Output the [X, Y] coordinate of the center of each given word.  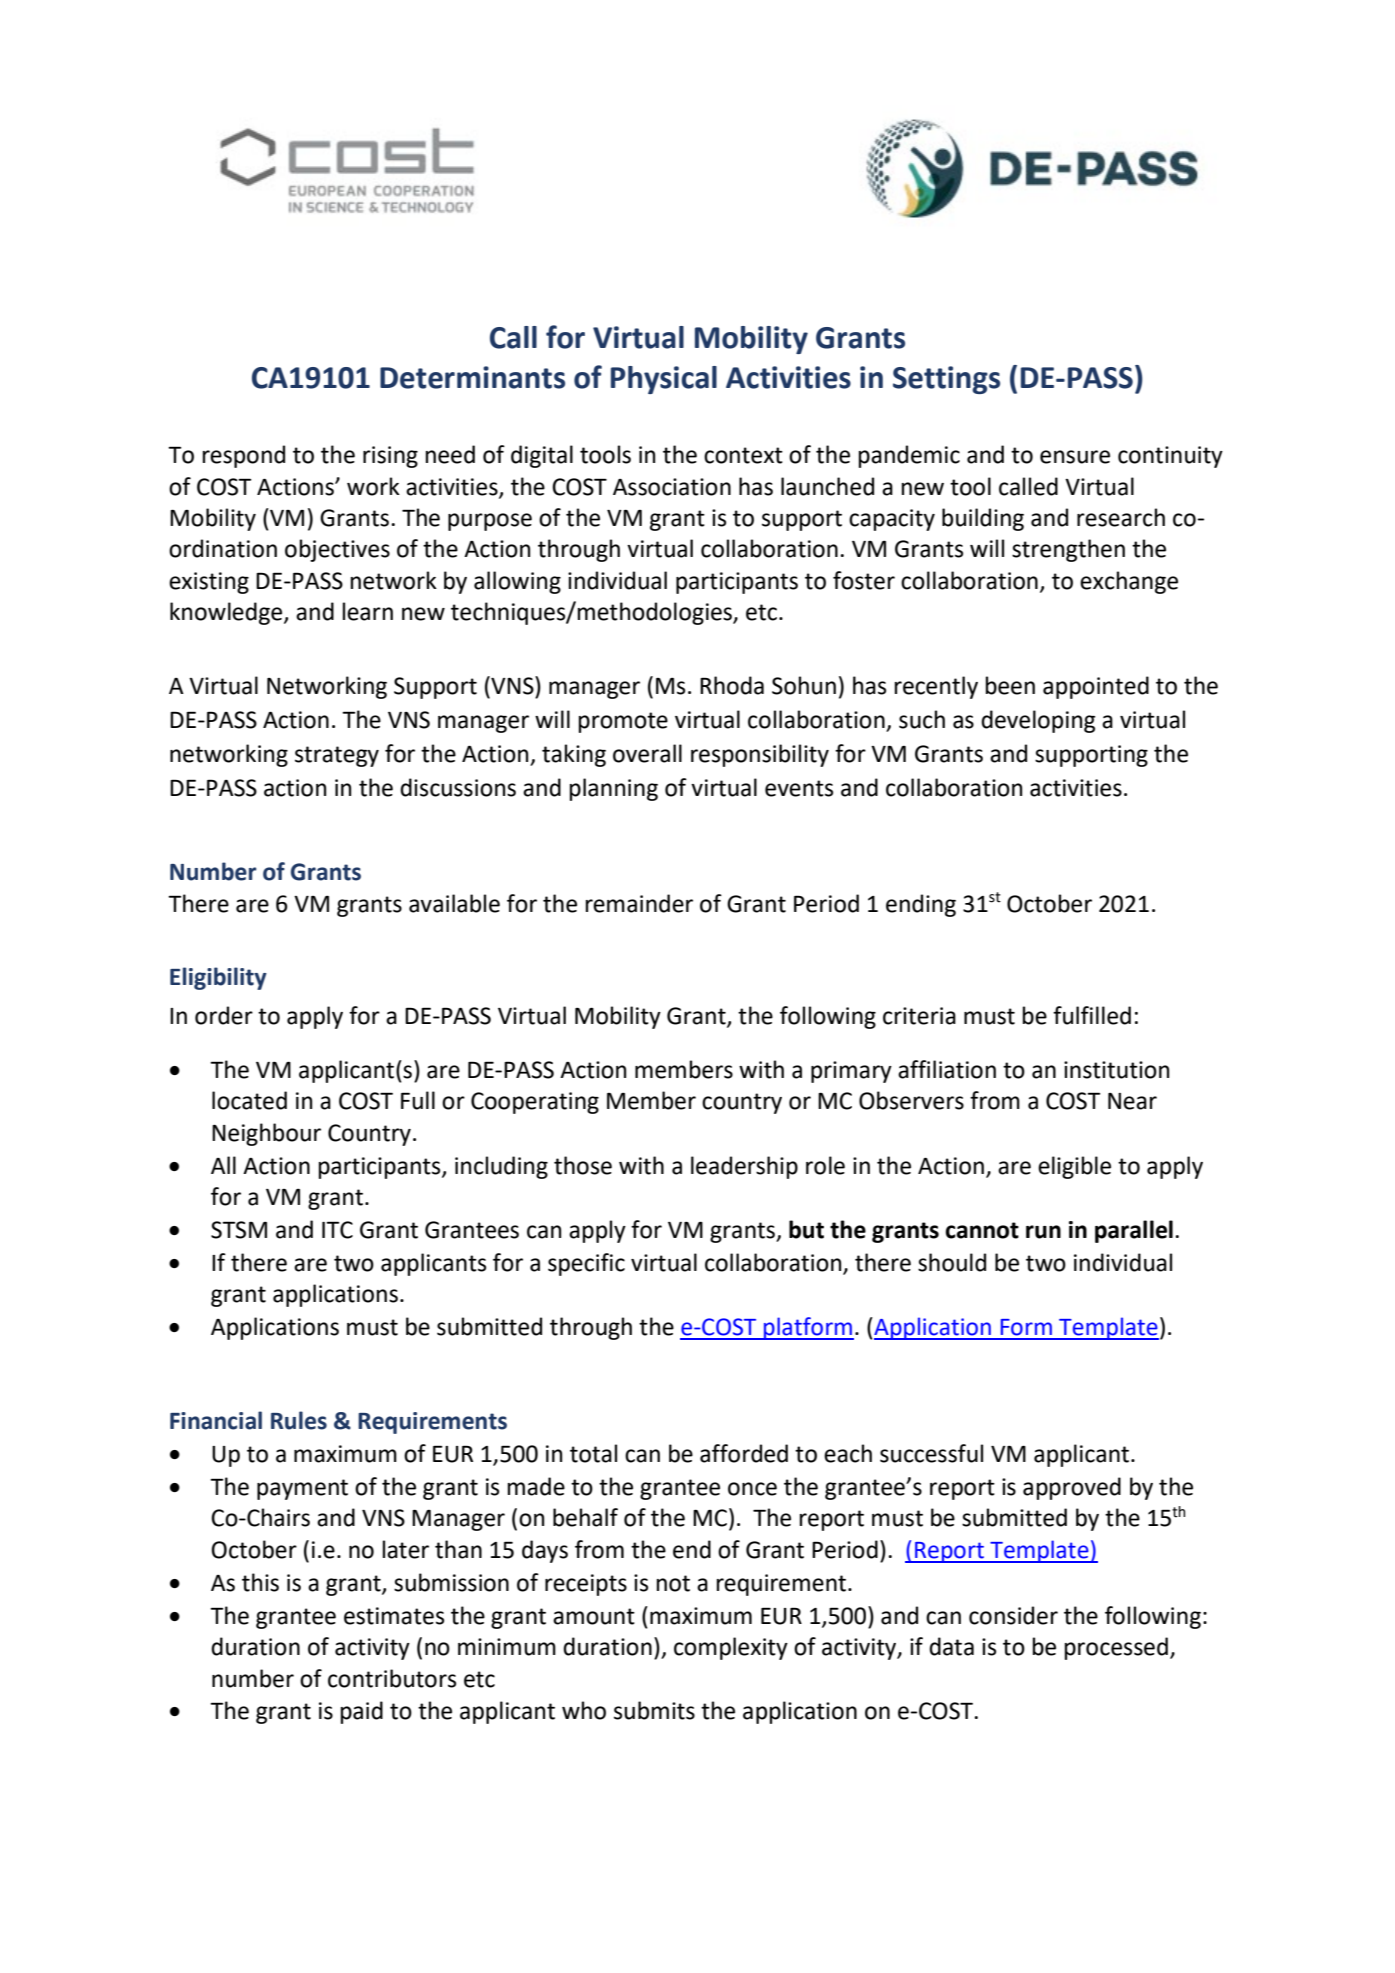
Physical [664, 380]
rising [390, 457]
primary [851, 1072]
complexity [731, 1648]
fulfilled [1092, 1015]
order [224, 1015]
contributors [392, 1678]
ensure [1075, 457]
